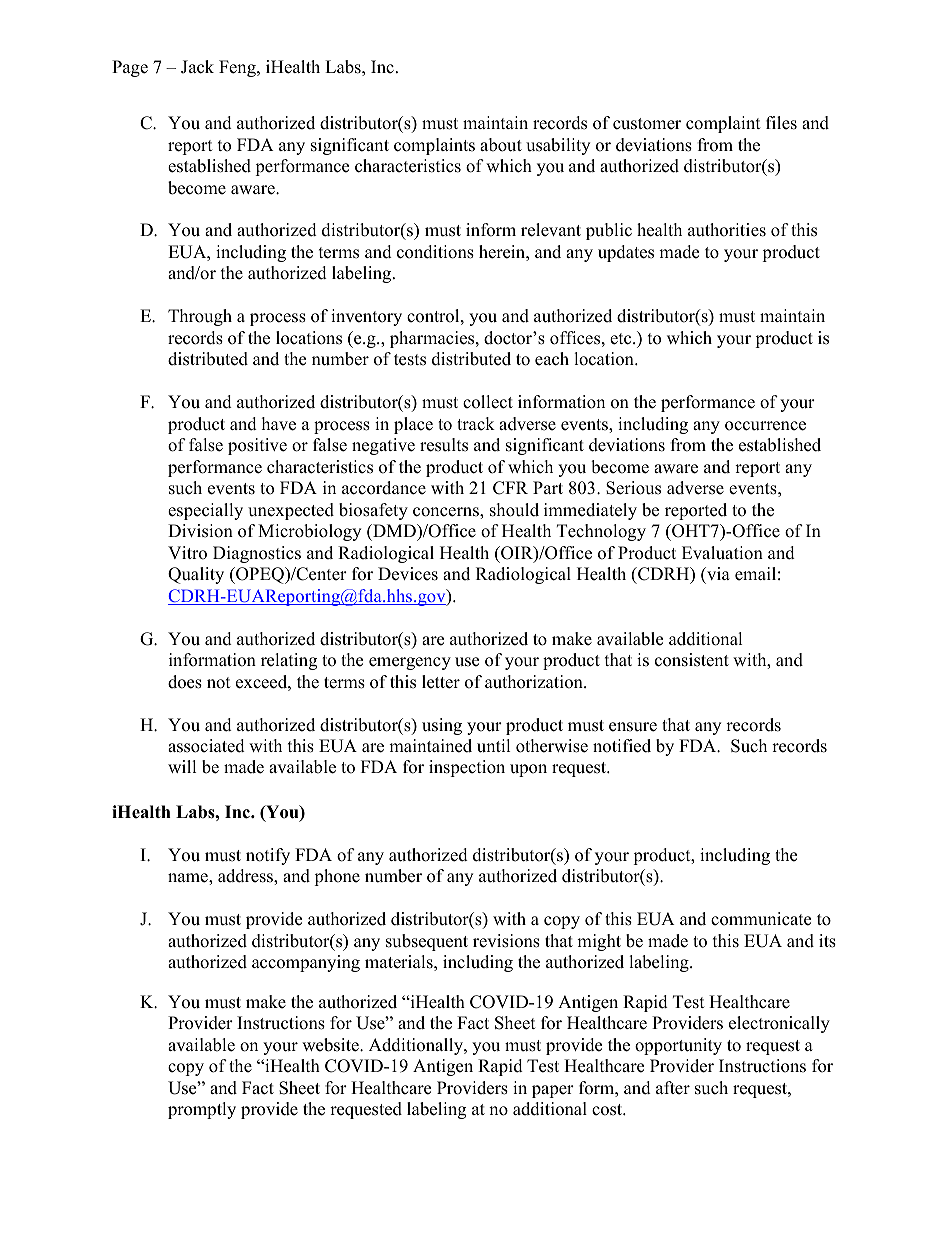 This screenshot has width=952, height=1233. I want to click on paper, so click(553, 1091).
